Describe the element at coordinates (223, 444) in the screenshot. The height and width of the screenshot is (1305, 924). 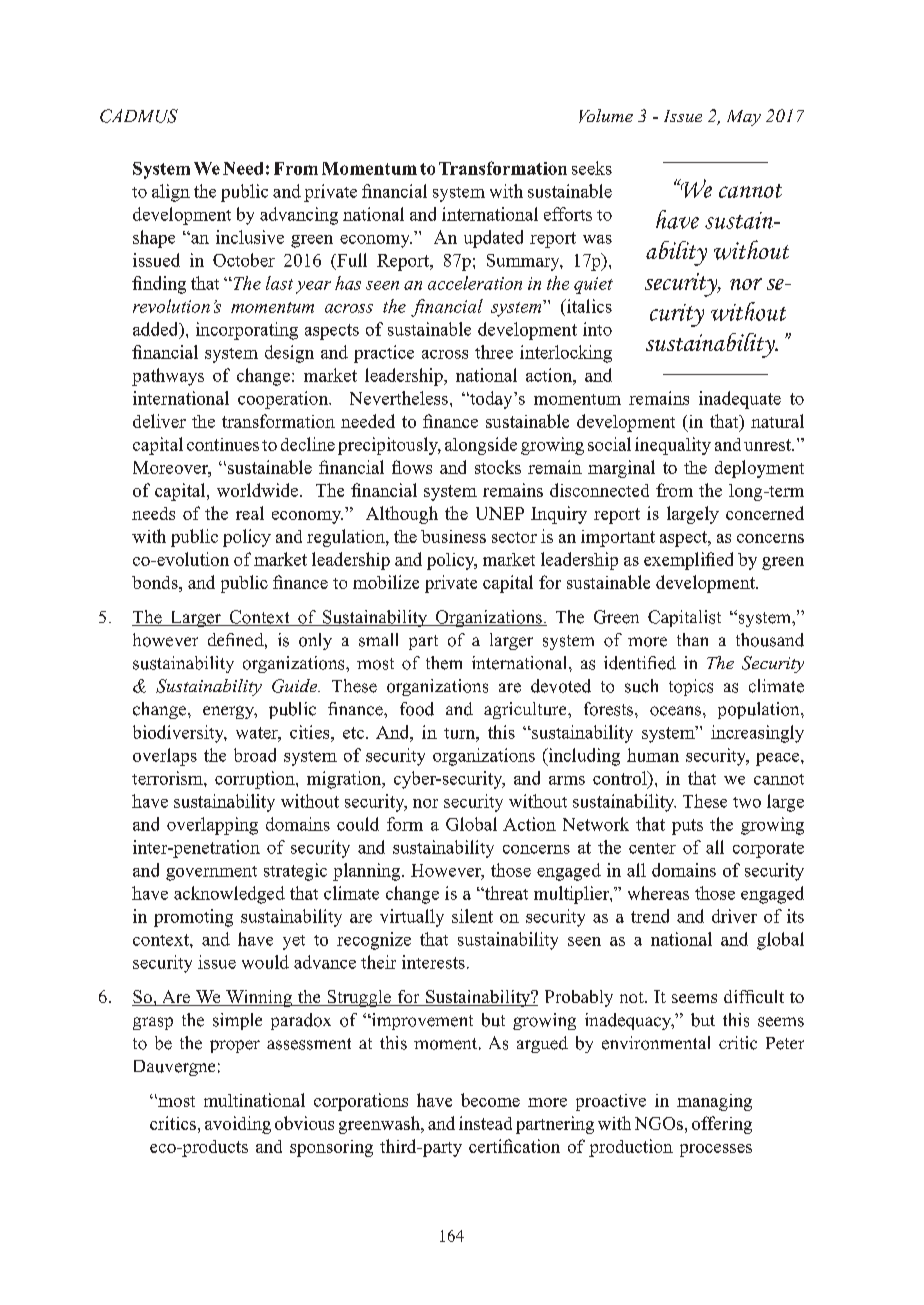
I see `continues` at that location.
